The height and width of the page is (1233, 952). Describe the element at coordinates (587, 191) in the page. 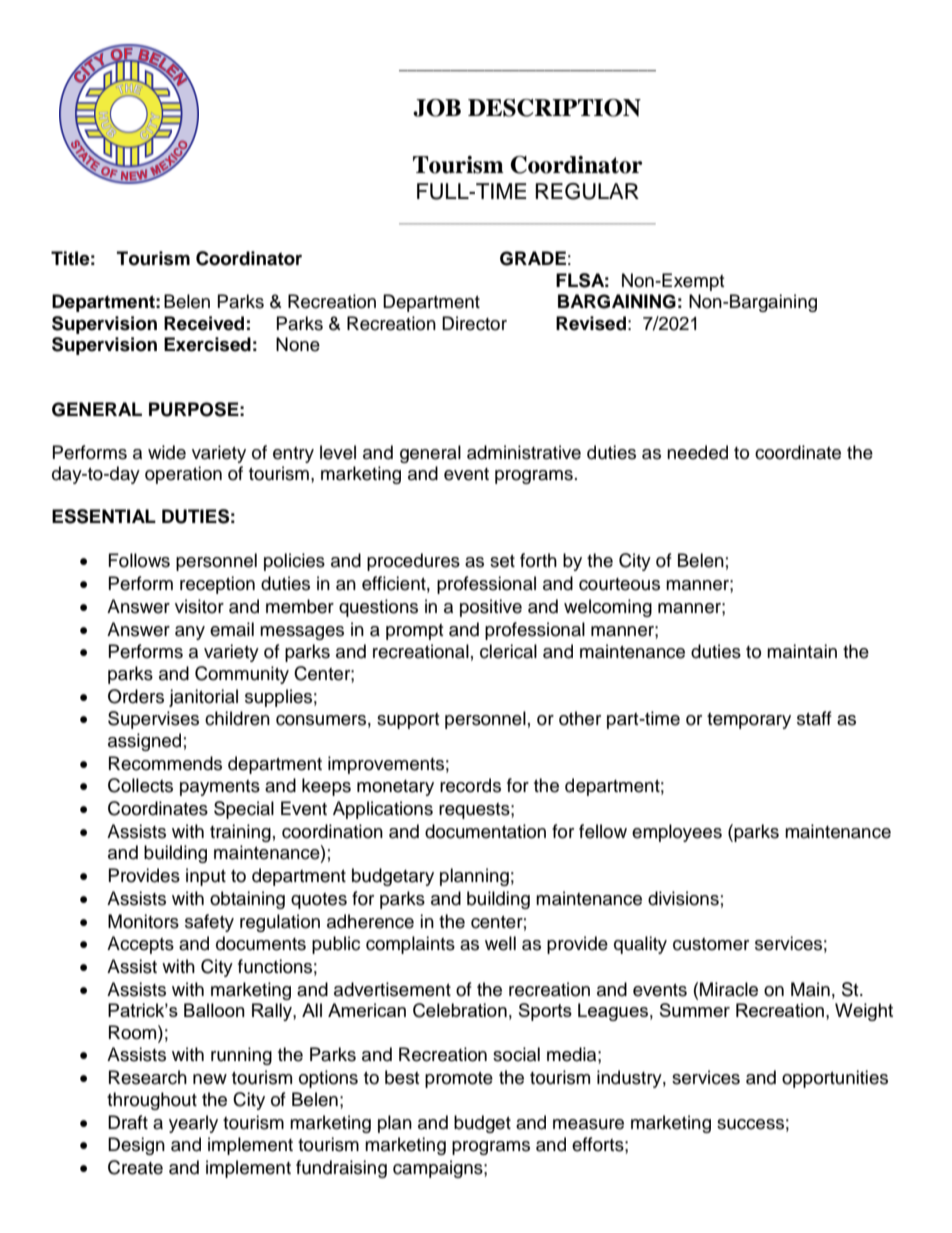

I see `REGULAR` at that location.
